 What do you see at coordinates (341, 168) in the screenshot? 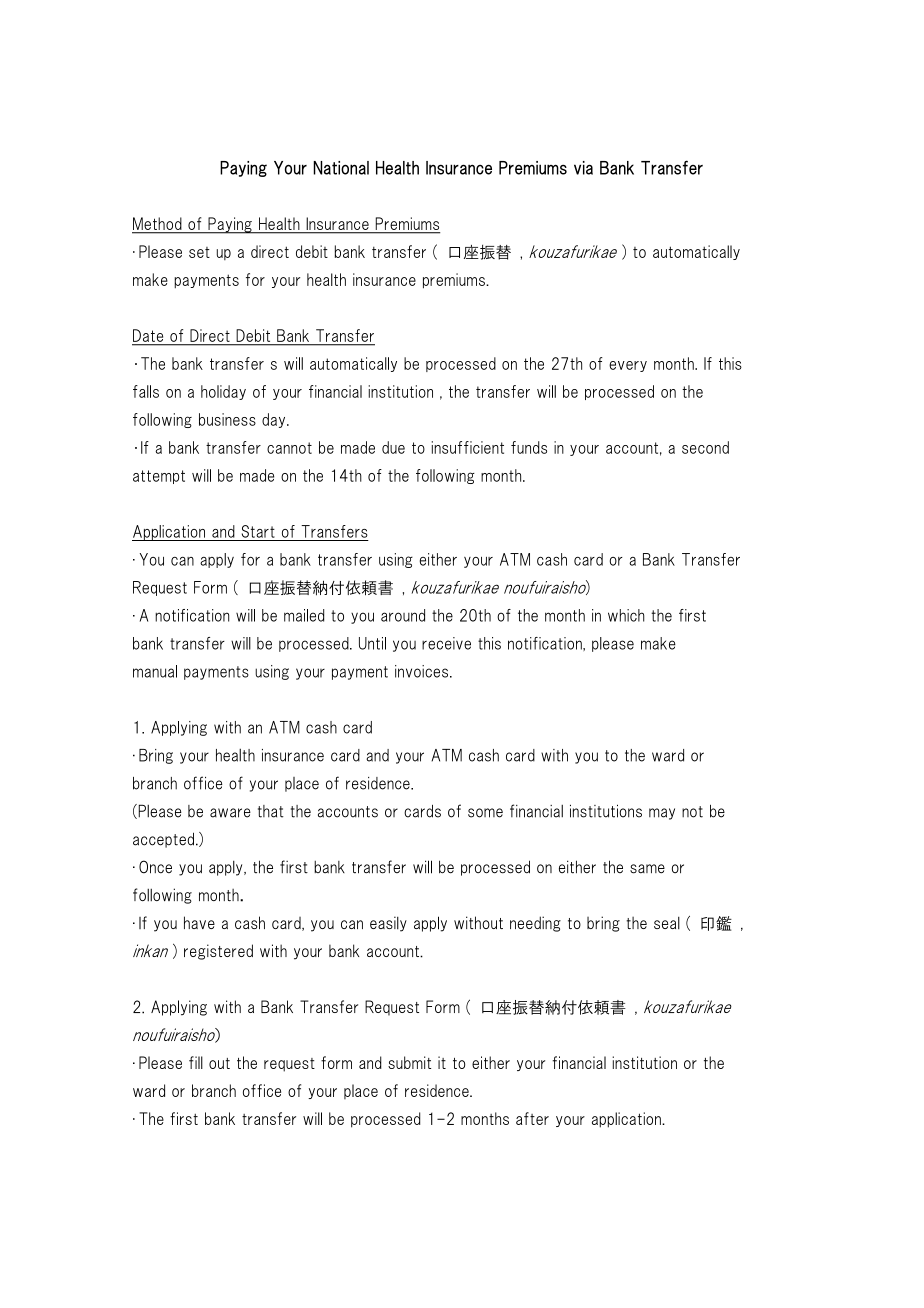
I see `National` at bounding box center [341, 168].
